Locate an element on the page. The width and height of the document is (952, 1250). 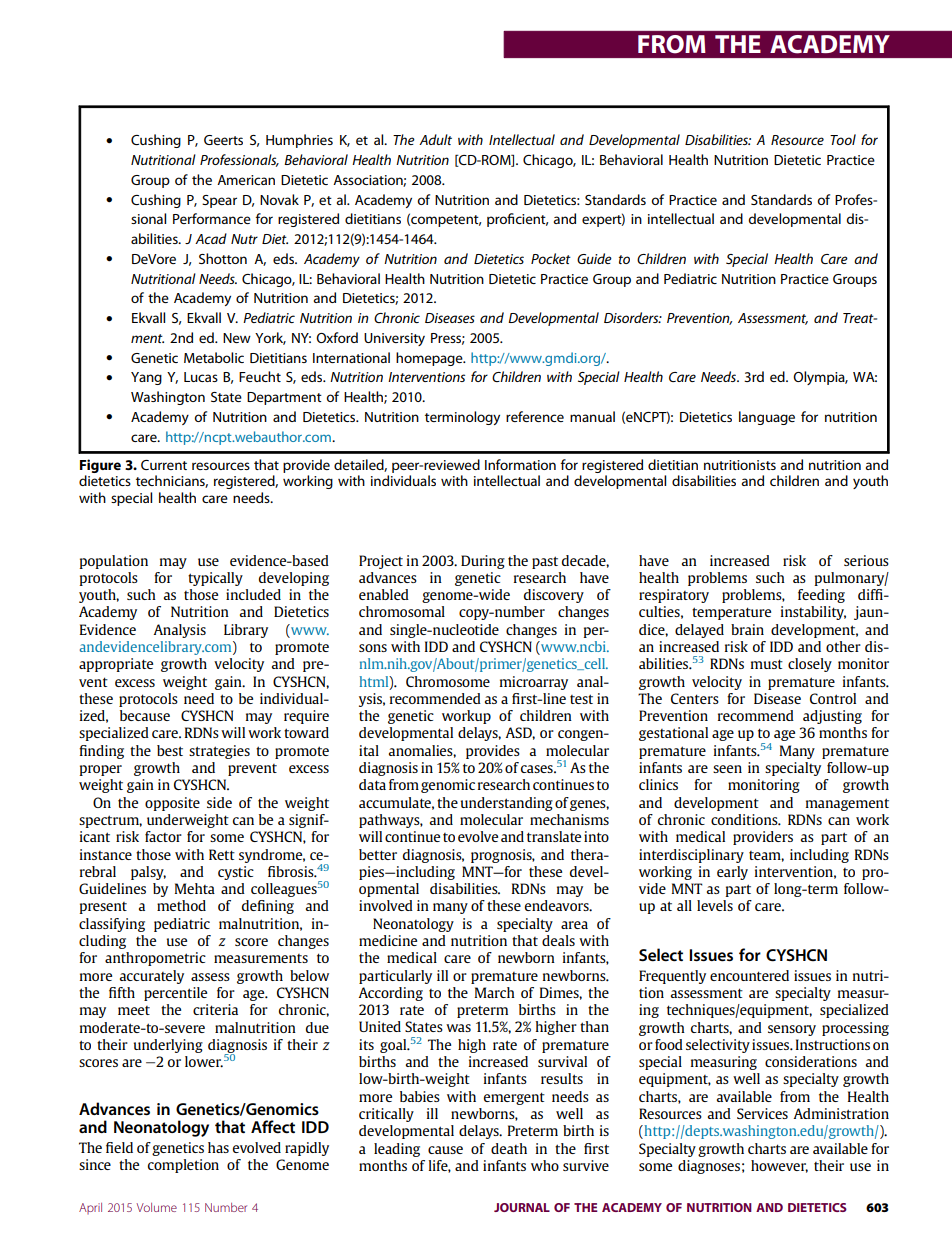
factor is located at coordinates (163, 836).
